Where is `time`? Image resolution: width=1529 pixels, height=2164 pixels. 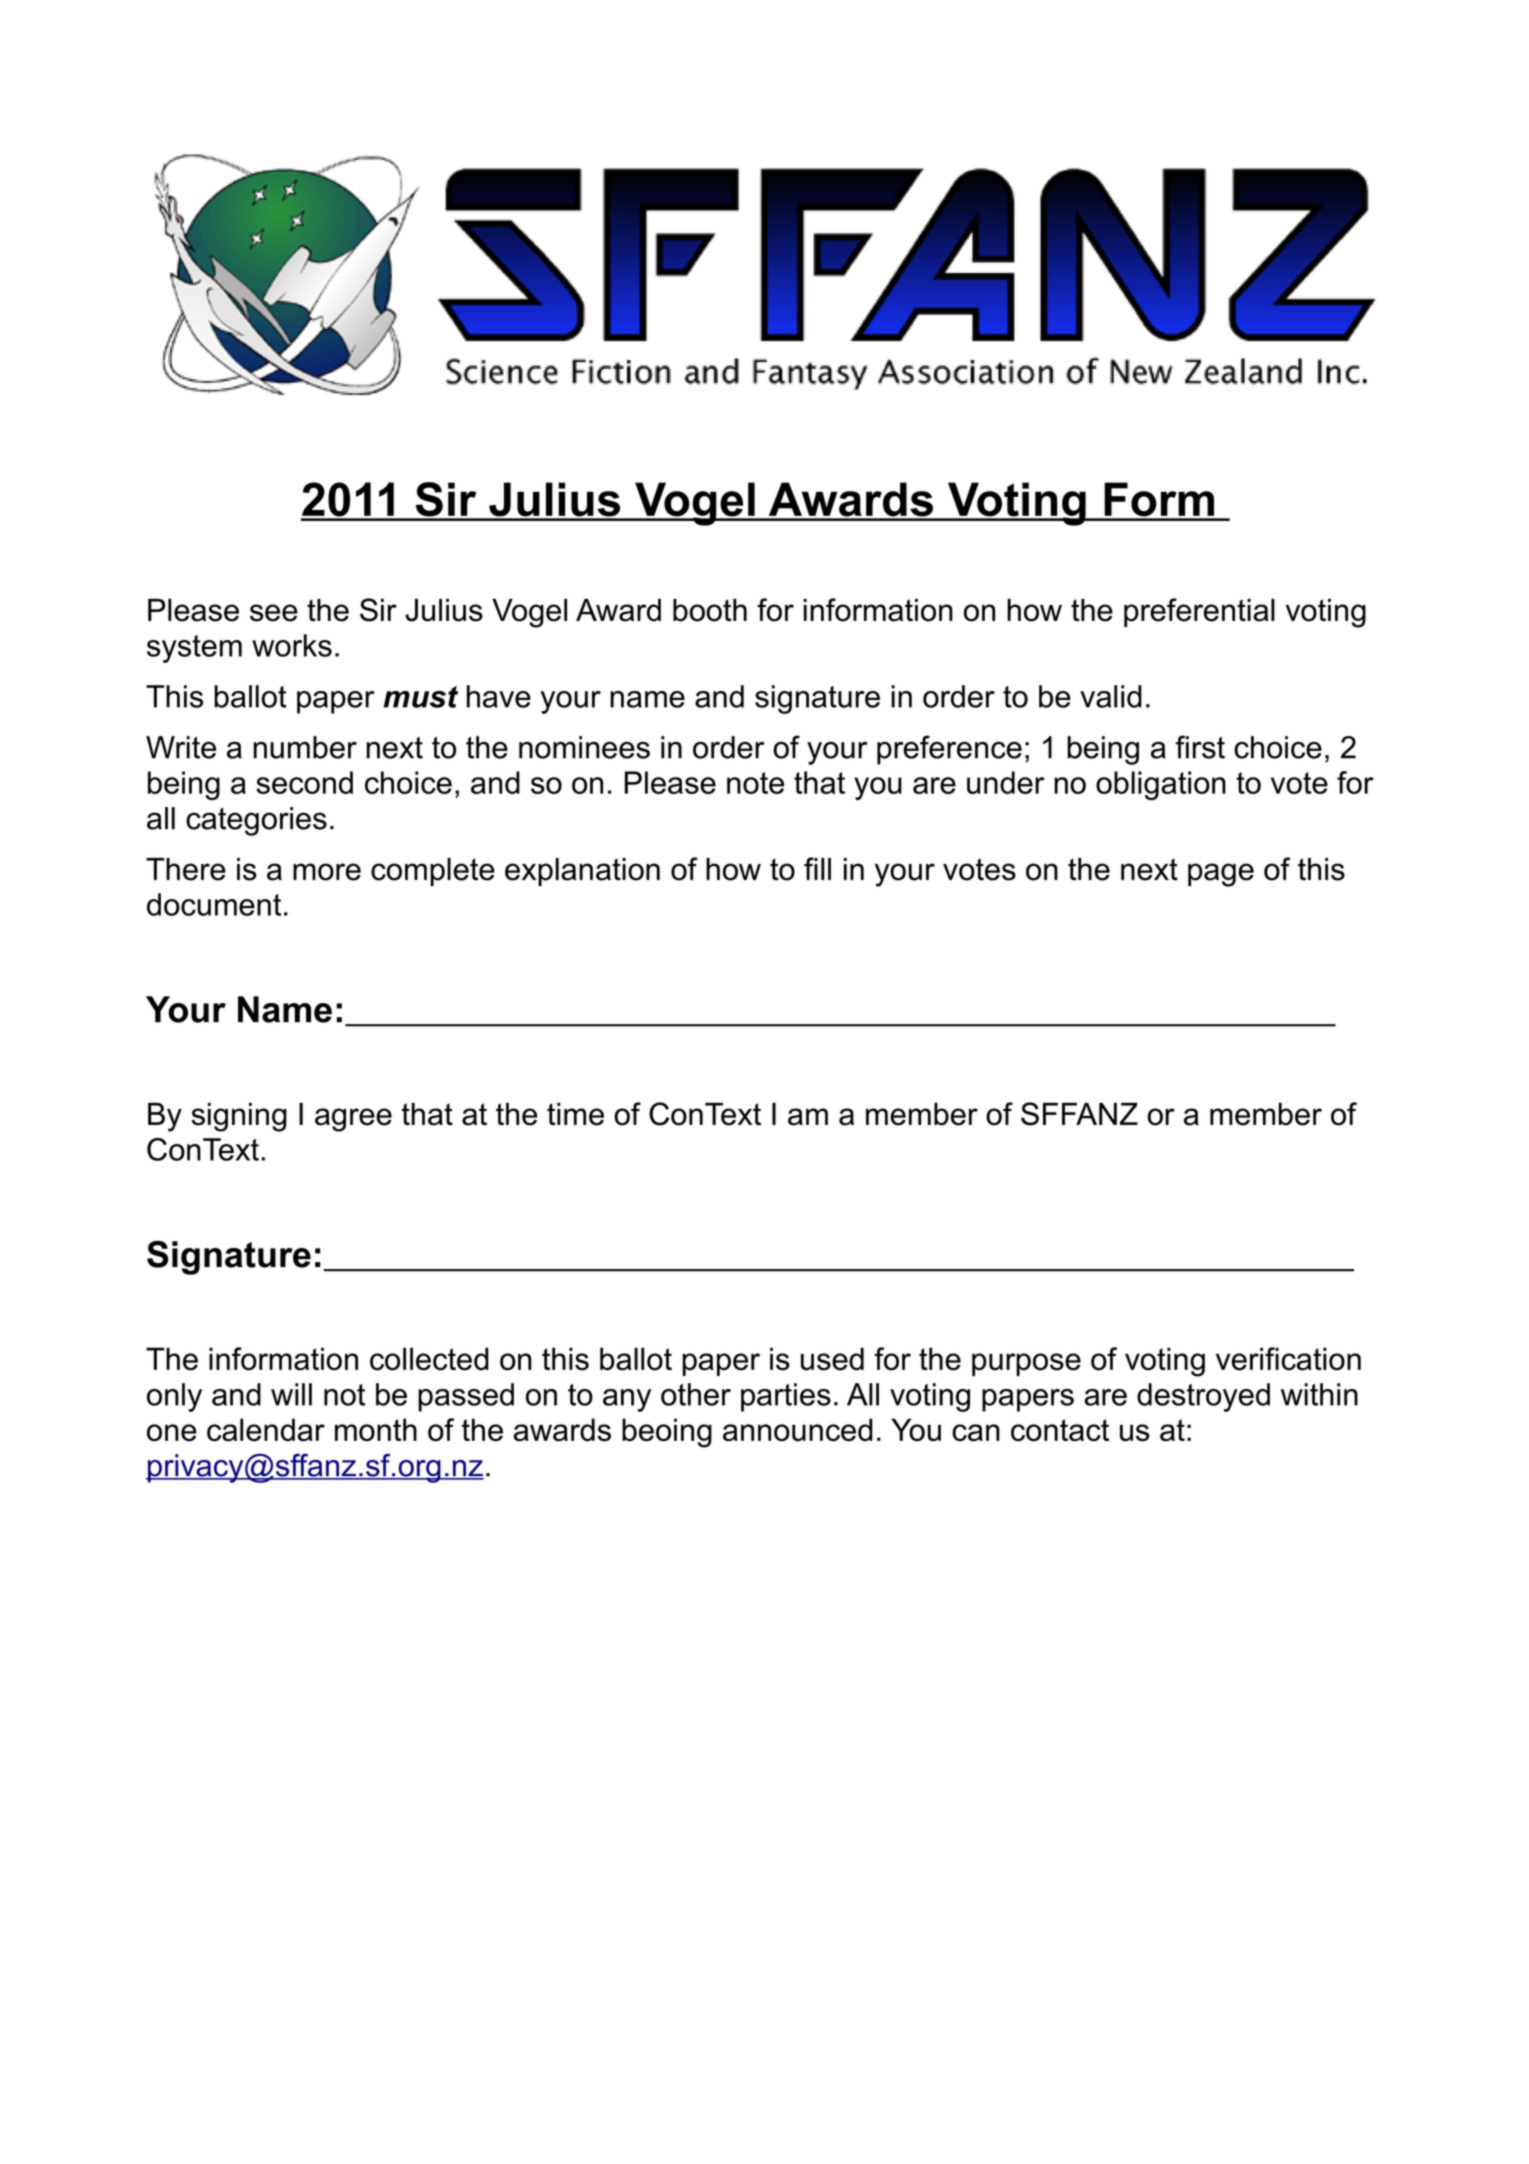 time is located at coordinates (575, 1114).
